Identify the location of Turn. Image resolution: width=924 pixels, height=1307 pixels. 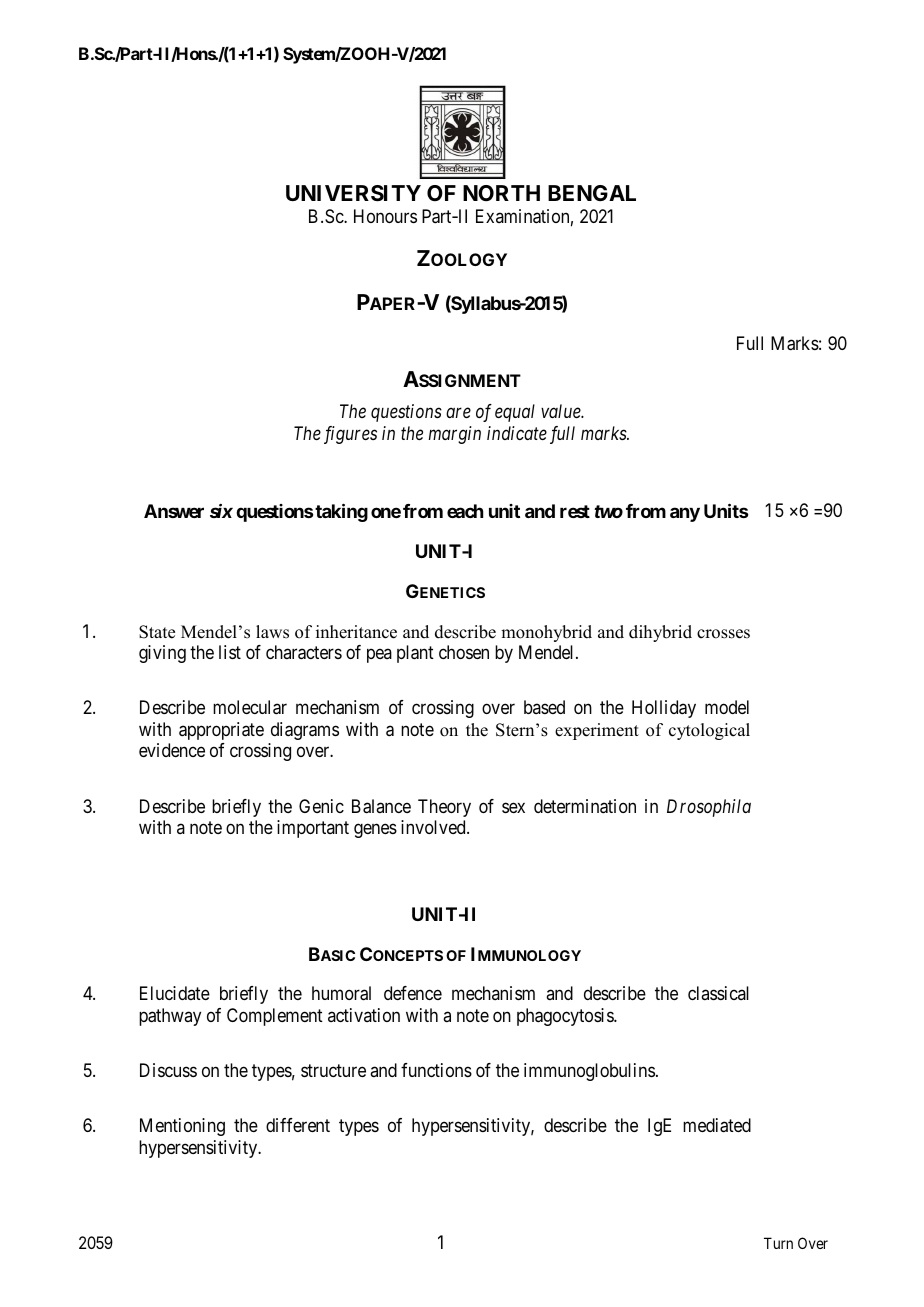
(778, 1243).
